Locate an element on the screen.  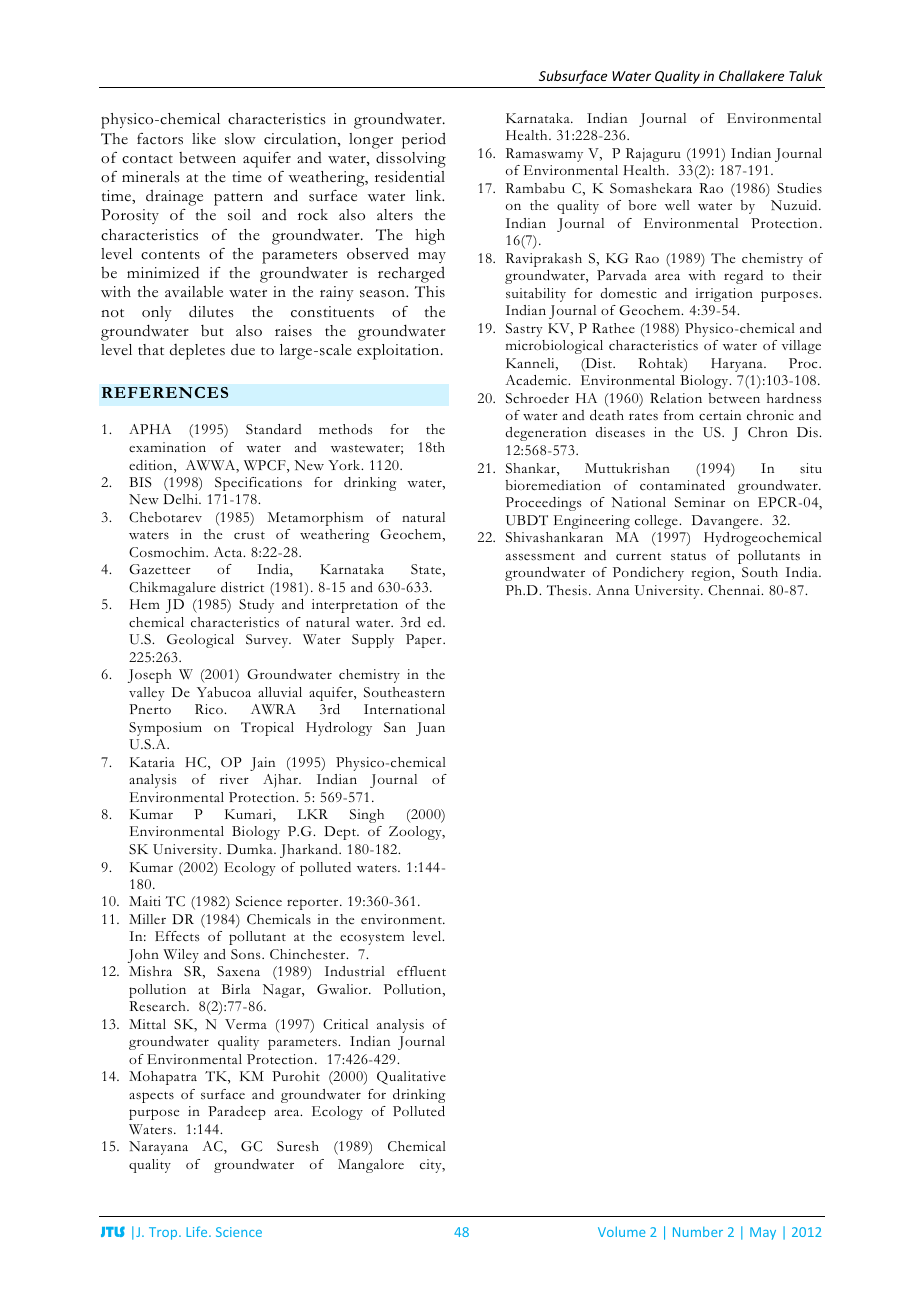
ecosystem is located at coordinates (372, 939).
